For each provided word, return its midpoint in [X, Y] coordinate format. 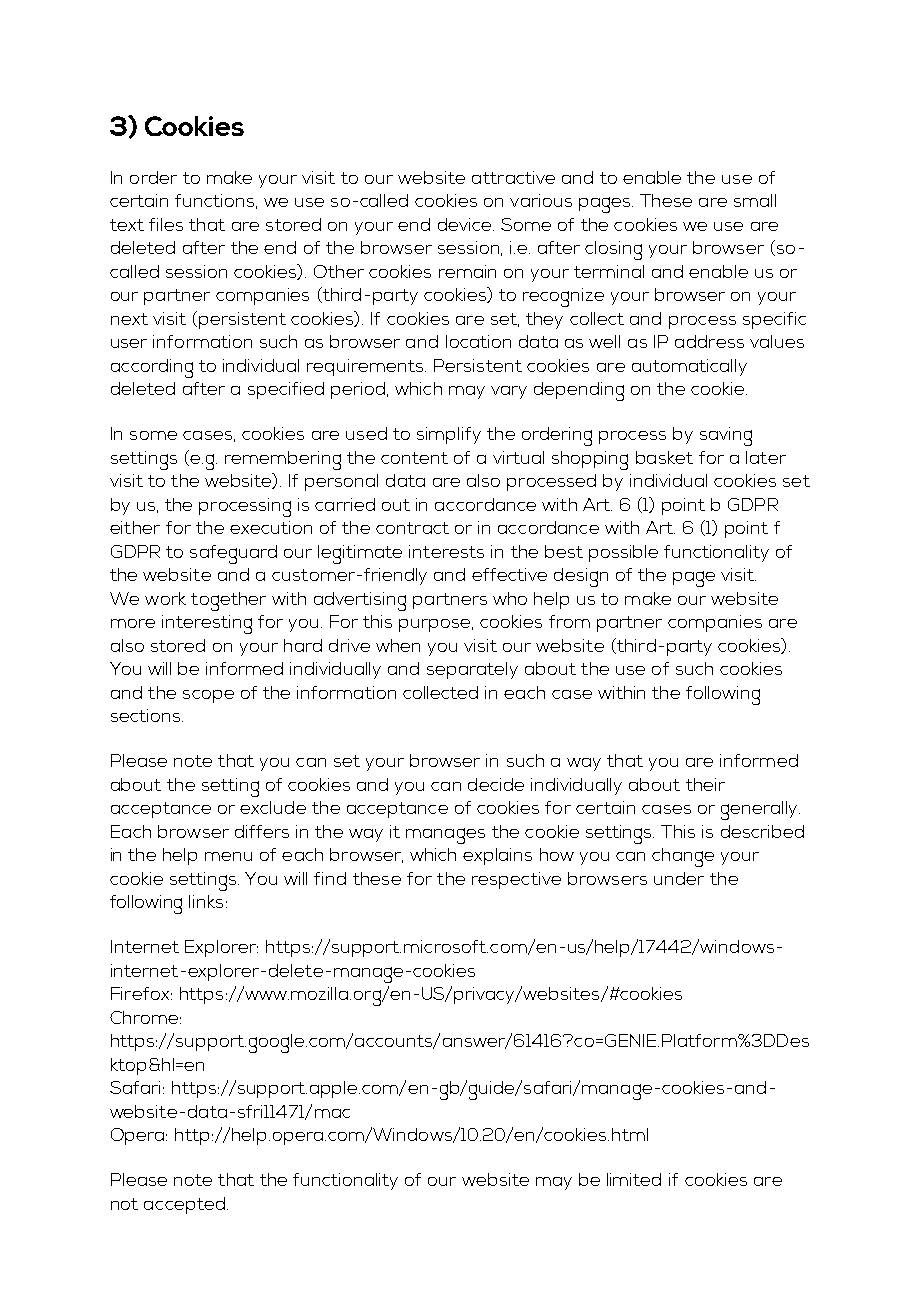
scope [208, 696]
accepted [184, 1205]
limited [634, 1179]
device [466, 224]
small [755, 200]
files [166, 224]
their [705, 784]
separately [472, 670]
